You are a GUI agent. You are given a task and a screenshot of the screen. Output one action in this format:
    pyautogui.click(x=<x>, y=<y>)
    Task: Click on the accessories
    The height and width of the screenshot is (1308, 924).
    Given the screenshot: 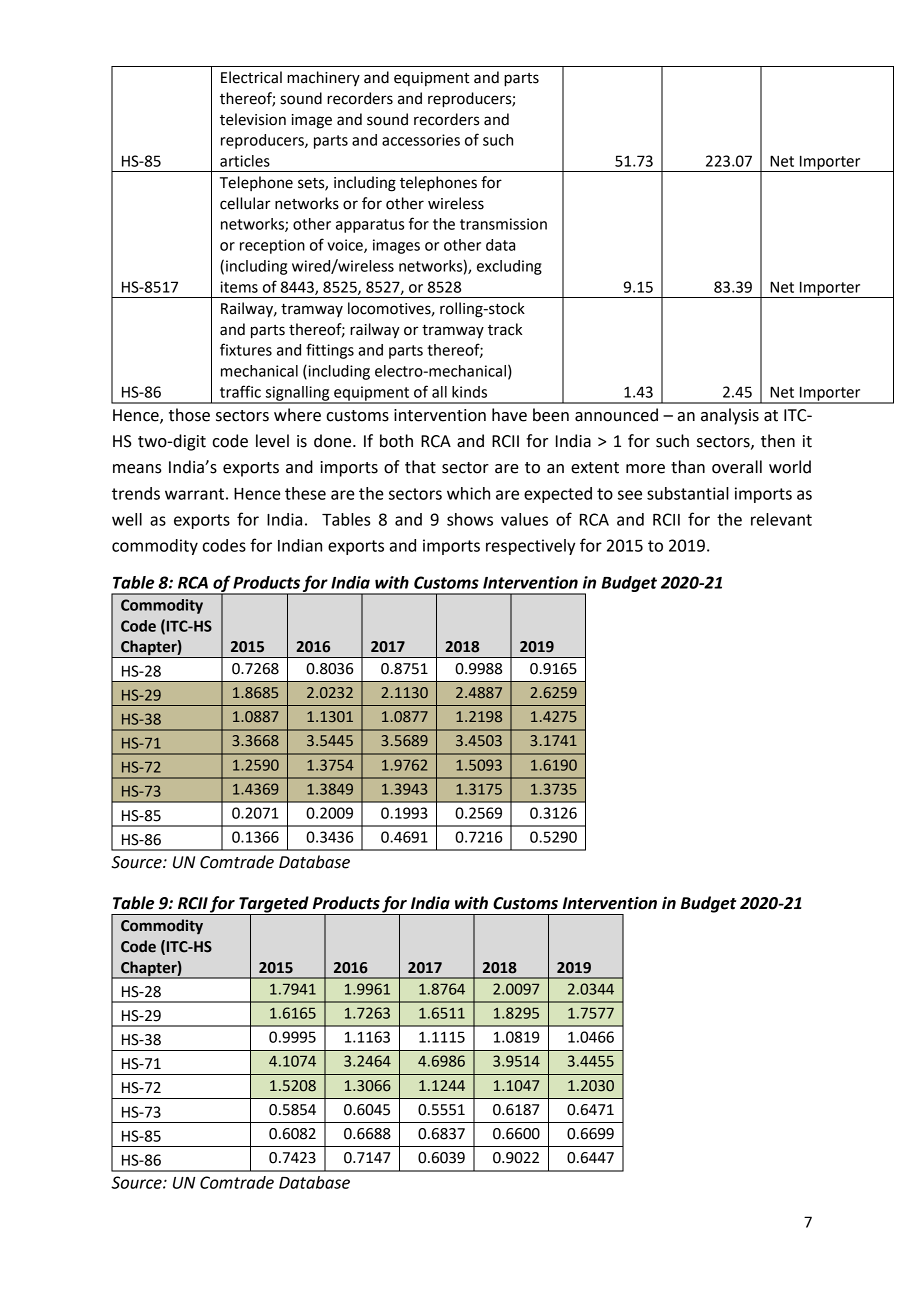 What is the action you would take?
    pyautogui.click(x=421, y=140)
